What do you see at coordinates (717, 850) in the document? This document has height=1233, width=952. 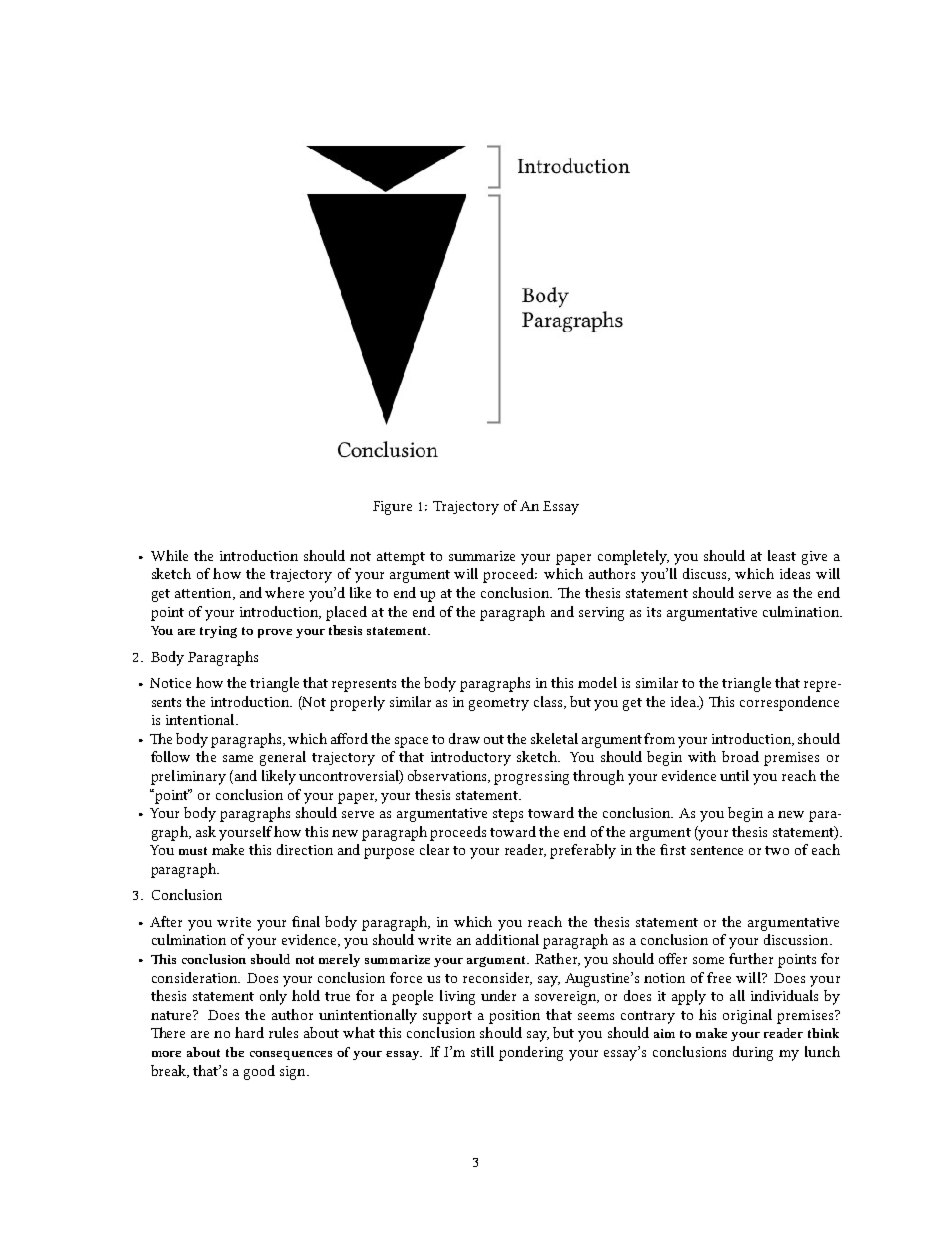 I see `sentence` at bounding box center [717, 850].
